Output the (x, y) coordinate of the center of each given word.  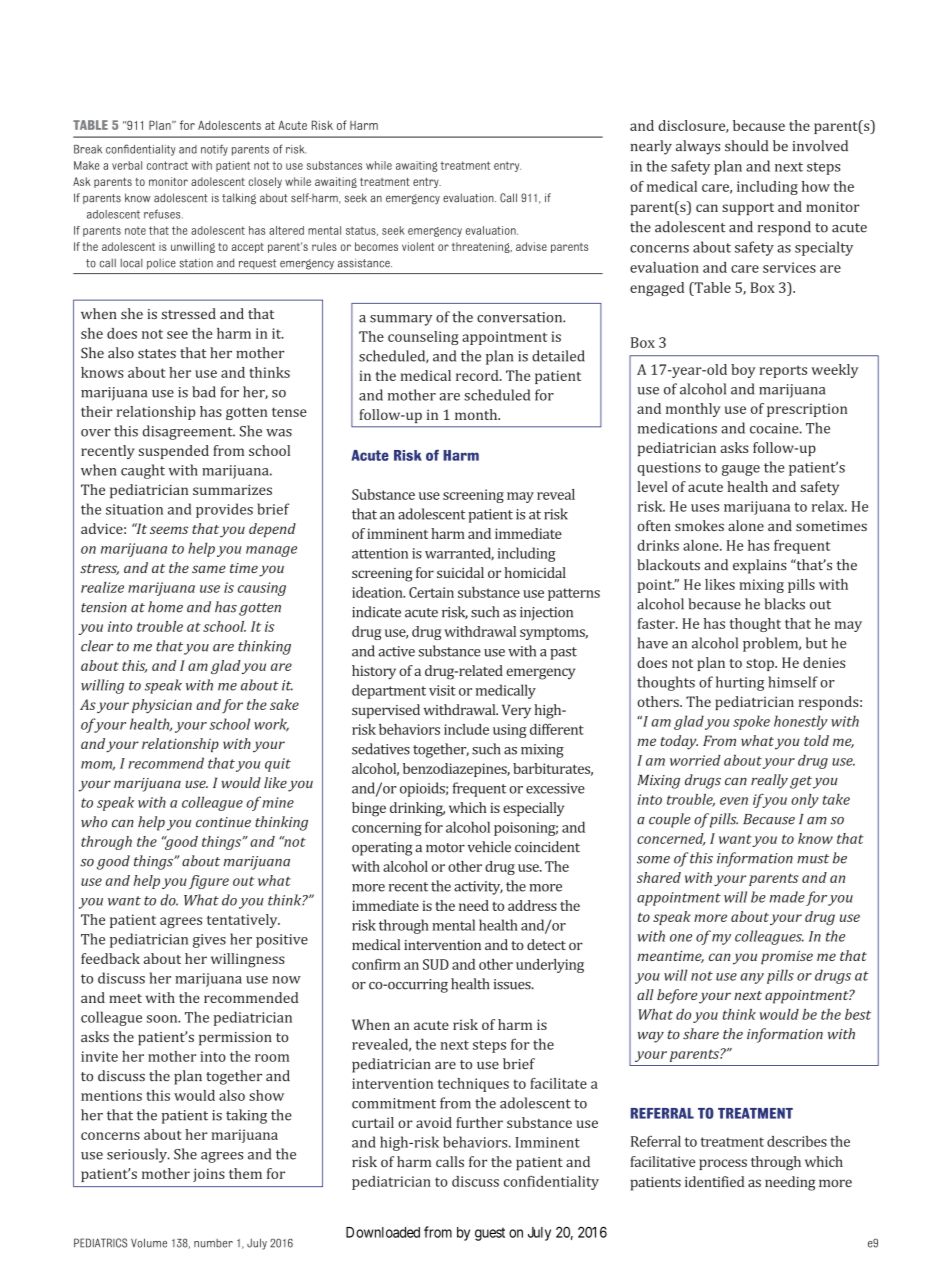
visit (442, 690)
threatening (482, 247)
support (748, 209)
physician (162, 706)
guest (490, 1234)
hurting (740, 683)
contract (167, 165)
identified (714, 1181)
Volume (149, 1243)
